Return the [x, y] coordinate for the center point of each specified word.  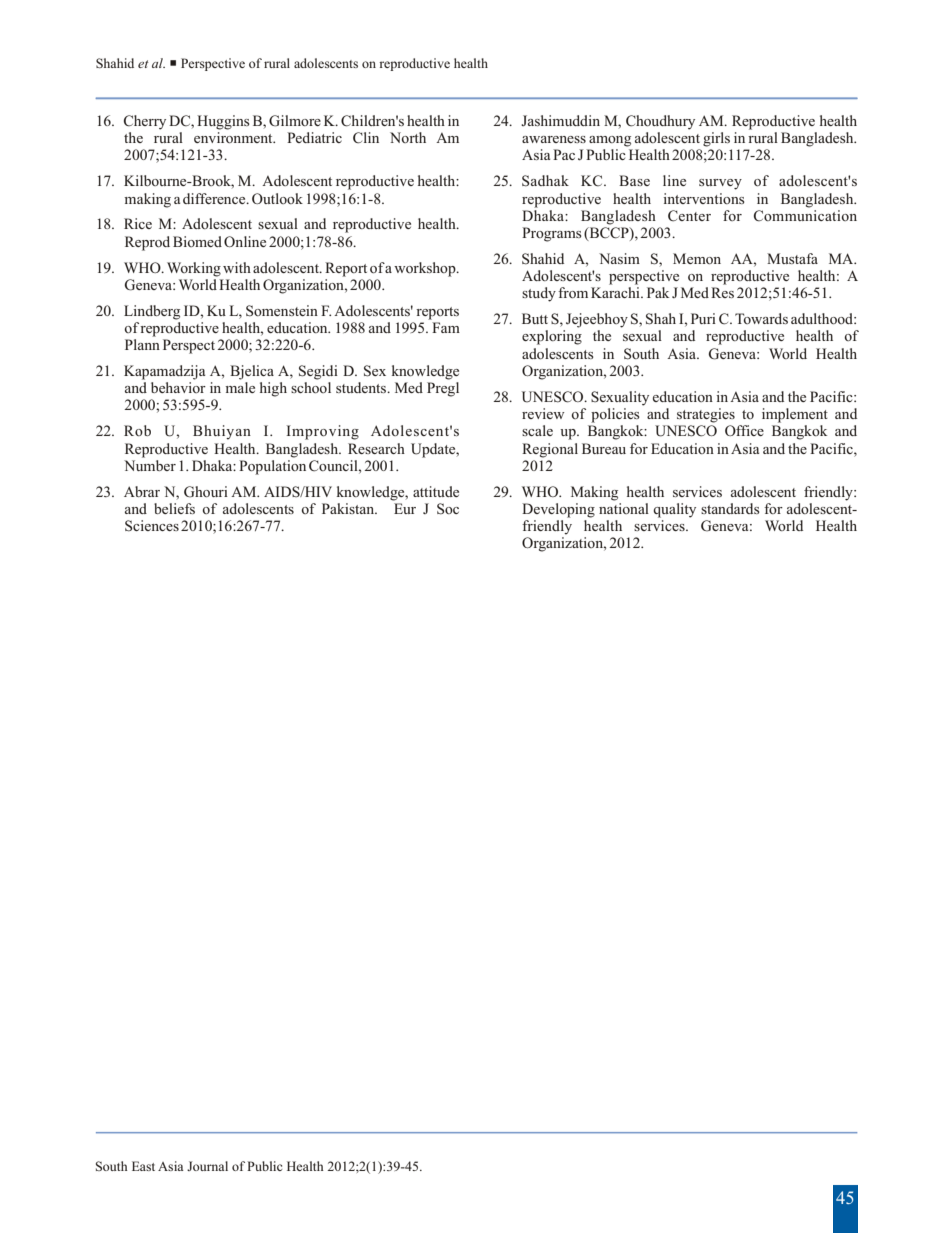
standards [730, 508]
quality [674, 510]
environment [234, 137]
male [240, 387]
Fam [446, 327]
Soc [448, 509]
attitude [436, 491]
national [624, 508]
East [143, 1166]
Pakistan [349, 508]
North [408, 137]
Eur [405, 508]
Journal [207, 1166]
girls [716, 139]
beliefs [174, 508]
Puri [703, 318]
